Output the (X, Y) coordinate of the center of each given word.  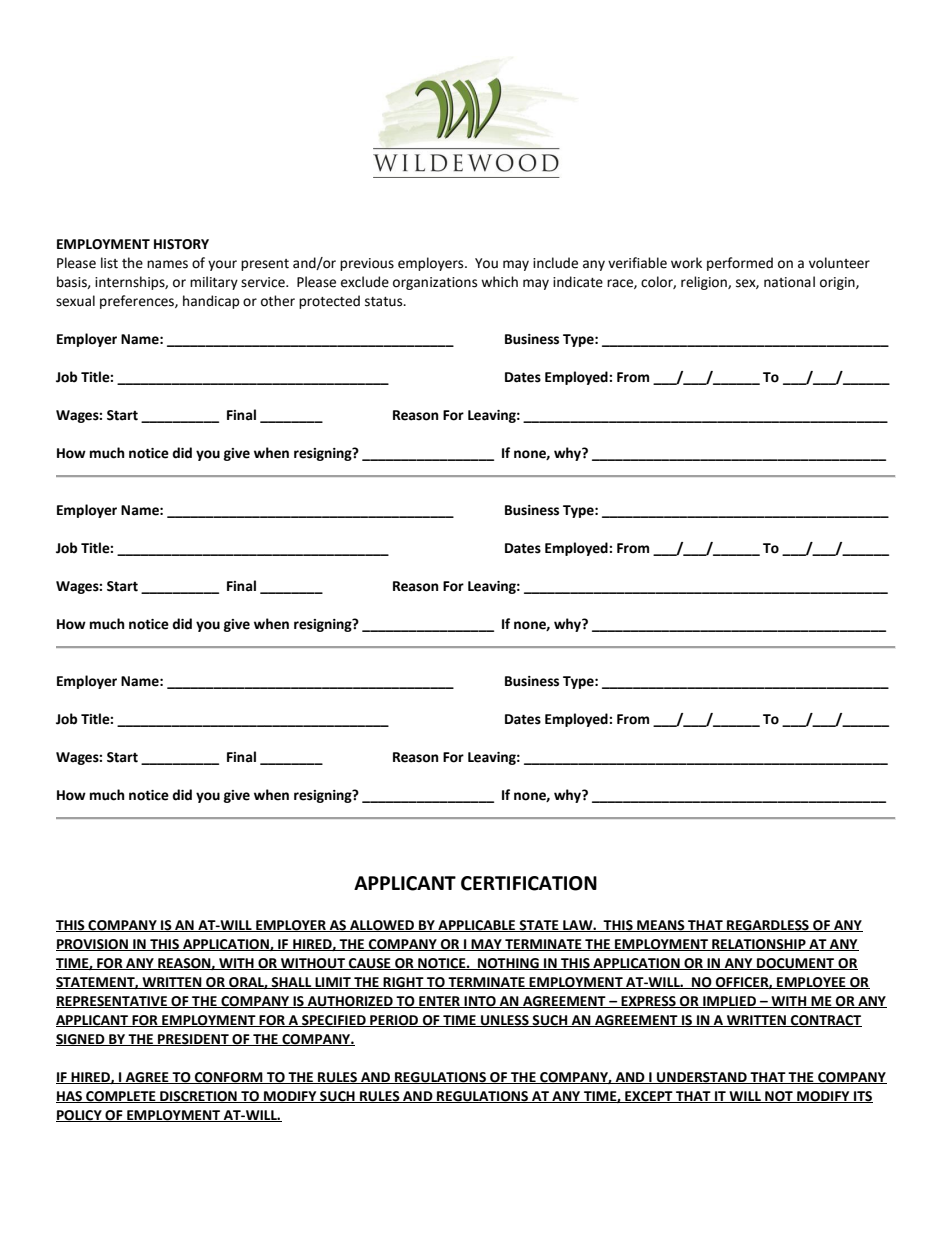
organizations (435, 283)
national (789, 282)
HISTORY (181, 244)
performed (740, 264)
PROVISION (93, 945)
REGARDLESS (768, 926)
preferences (138, 302)
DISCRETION (198, 1097)
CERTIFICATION (529, 883)
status (385, 302)
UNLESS (505, 1021)
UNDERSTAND (702, 1078)
